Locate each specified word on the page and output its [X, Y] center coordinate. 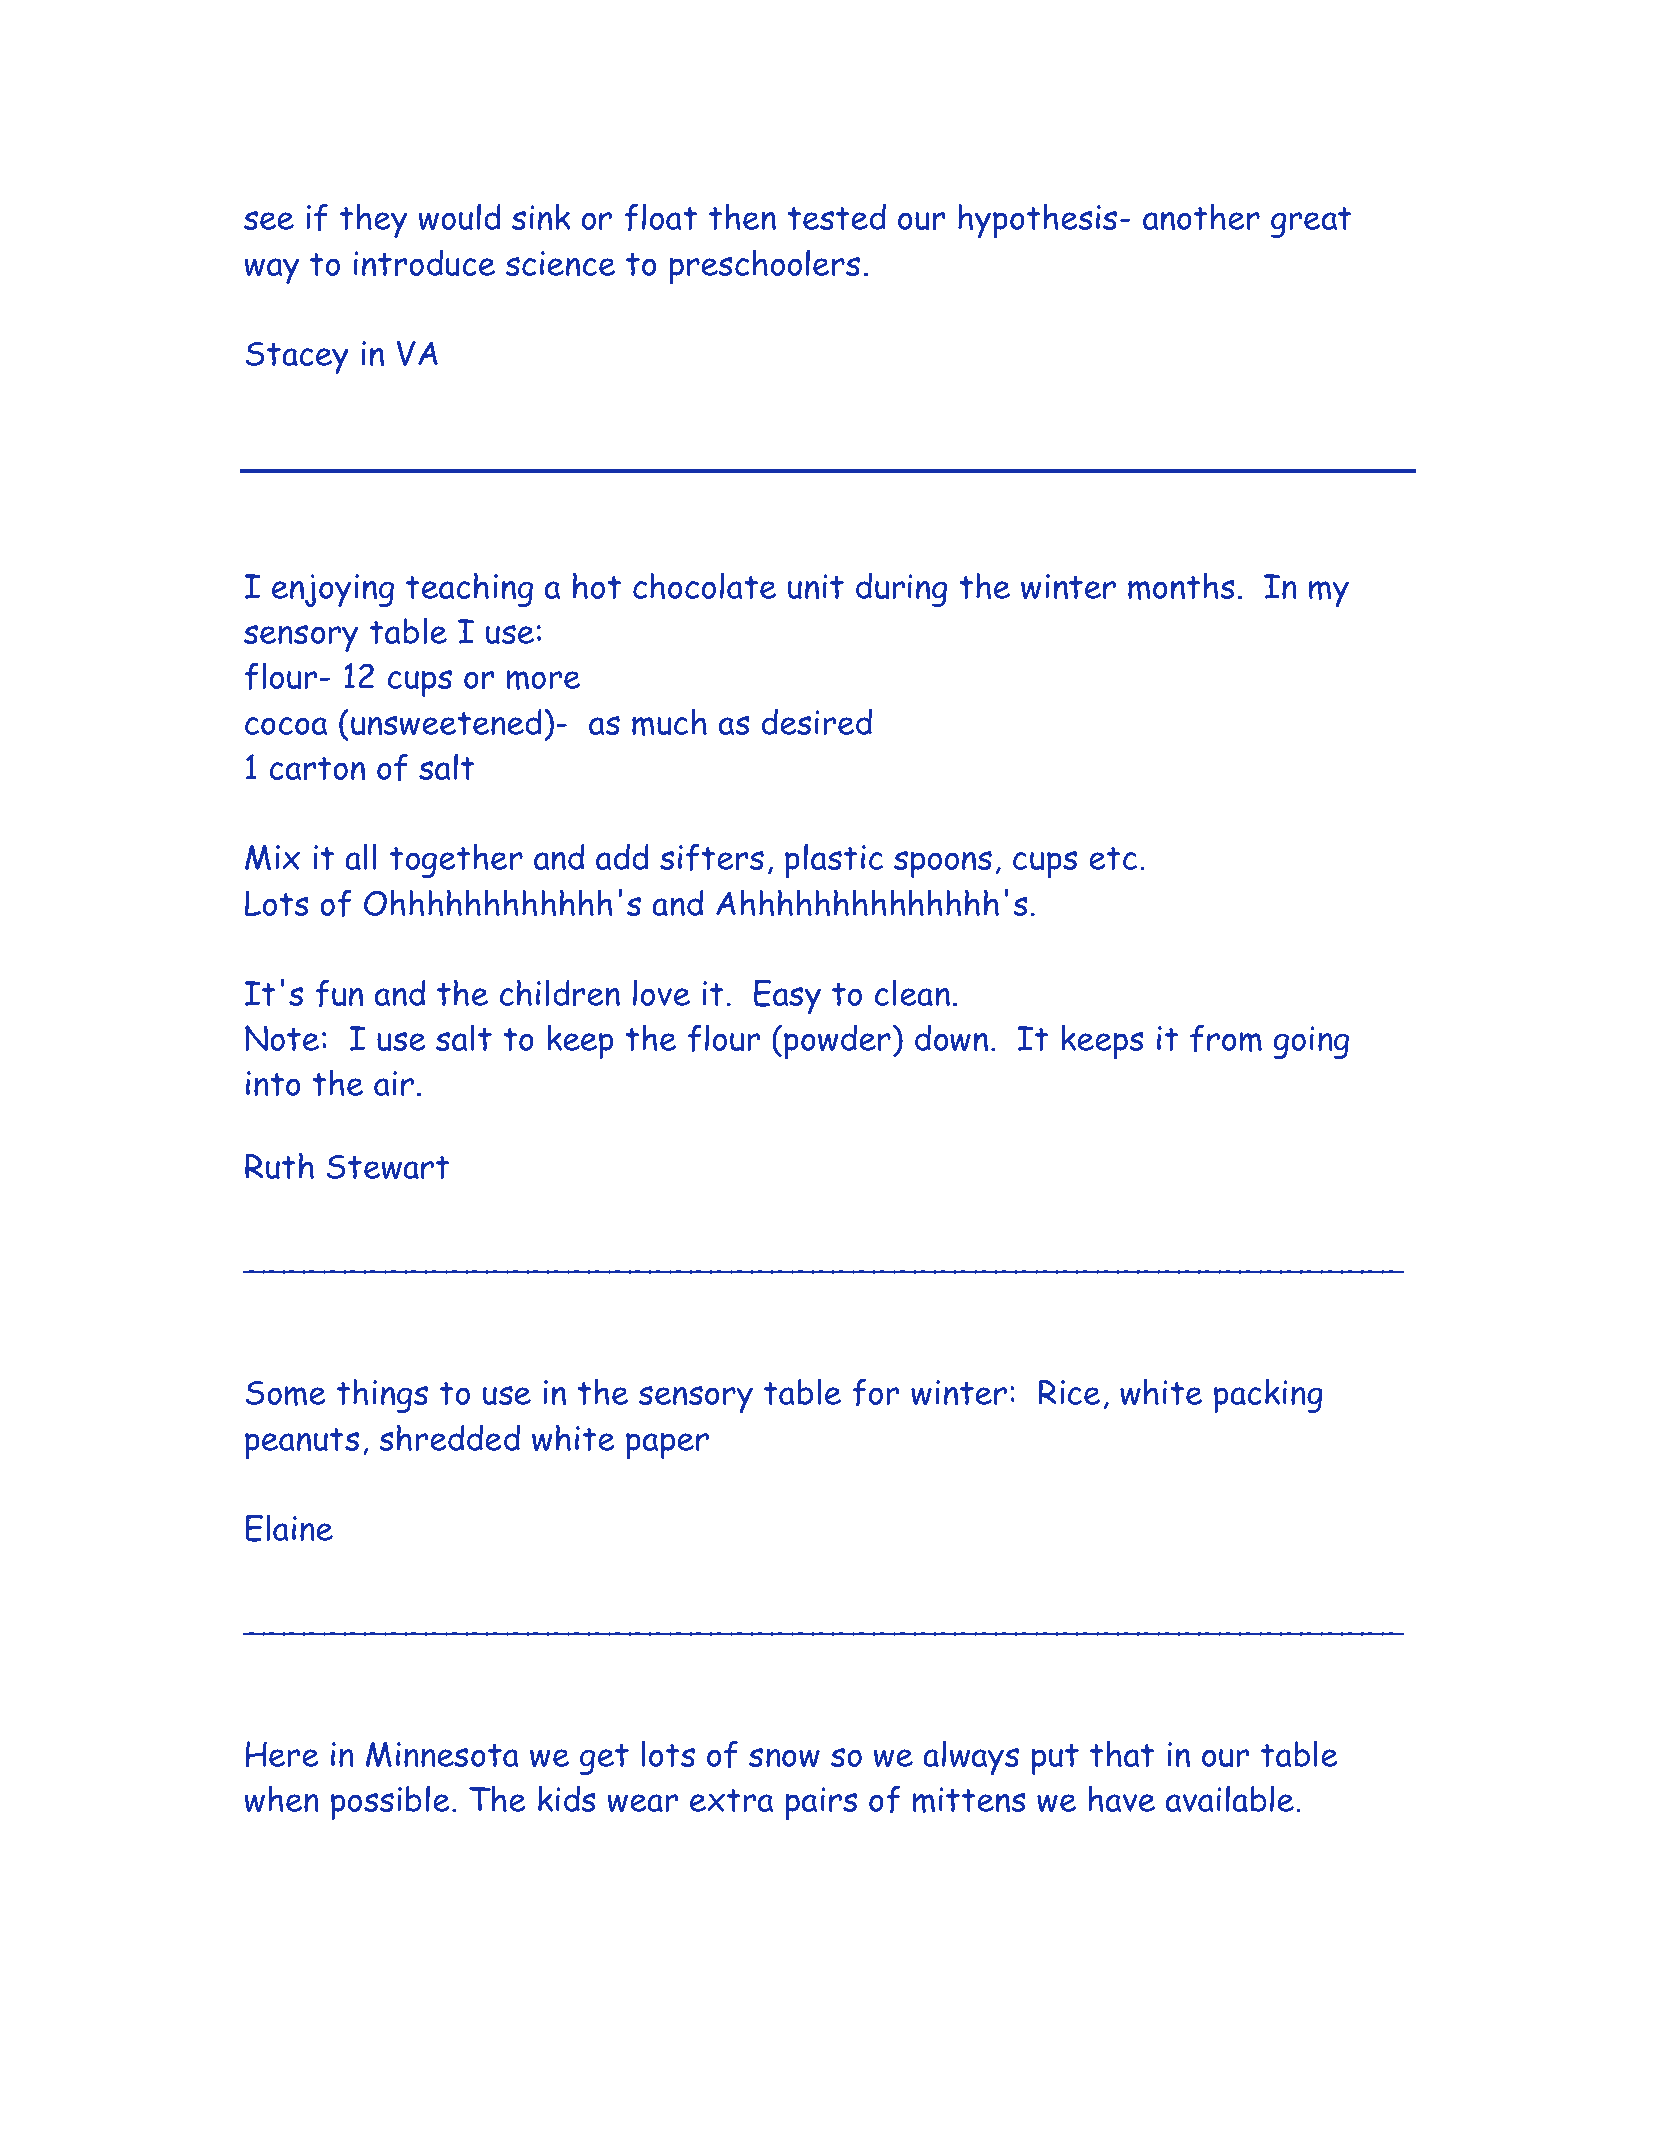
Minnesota [442, 1754]
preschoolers [764, 266]
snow [784, 1757]
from [1226, 1038]
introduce [424, 263]
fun [339, 993]
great [1311, 222]
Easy [787, 996]
